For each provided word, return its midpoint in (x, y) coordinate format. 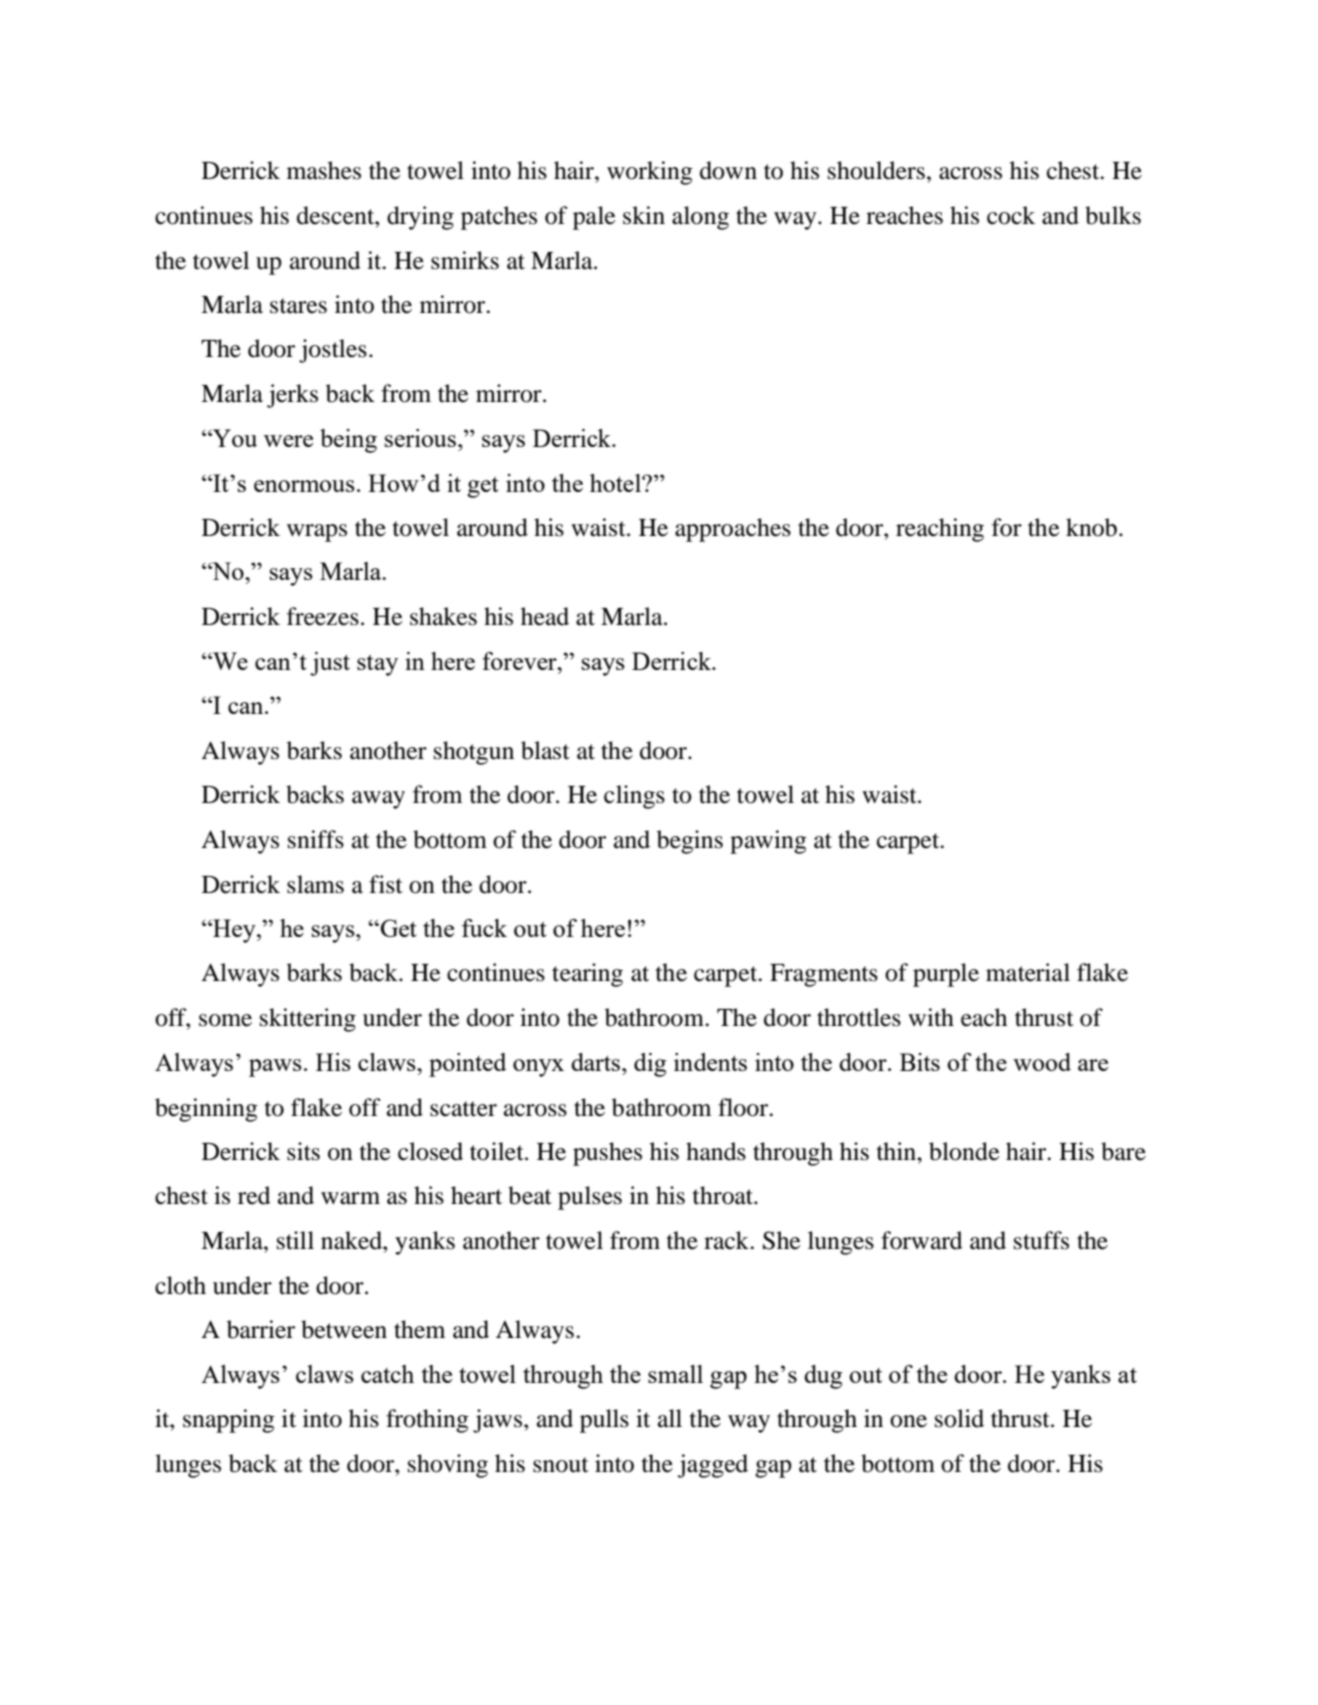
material (1028, 972)
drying (420, 218)
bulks (1113, 215)
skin (644, 215)
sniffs (316, 839)
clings (634, 797)
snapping (229, 1421)
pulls (604, 1421)
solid (959, 1418)
